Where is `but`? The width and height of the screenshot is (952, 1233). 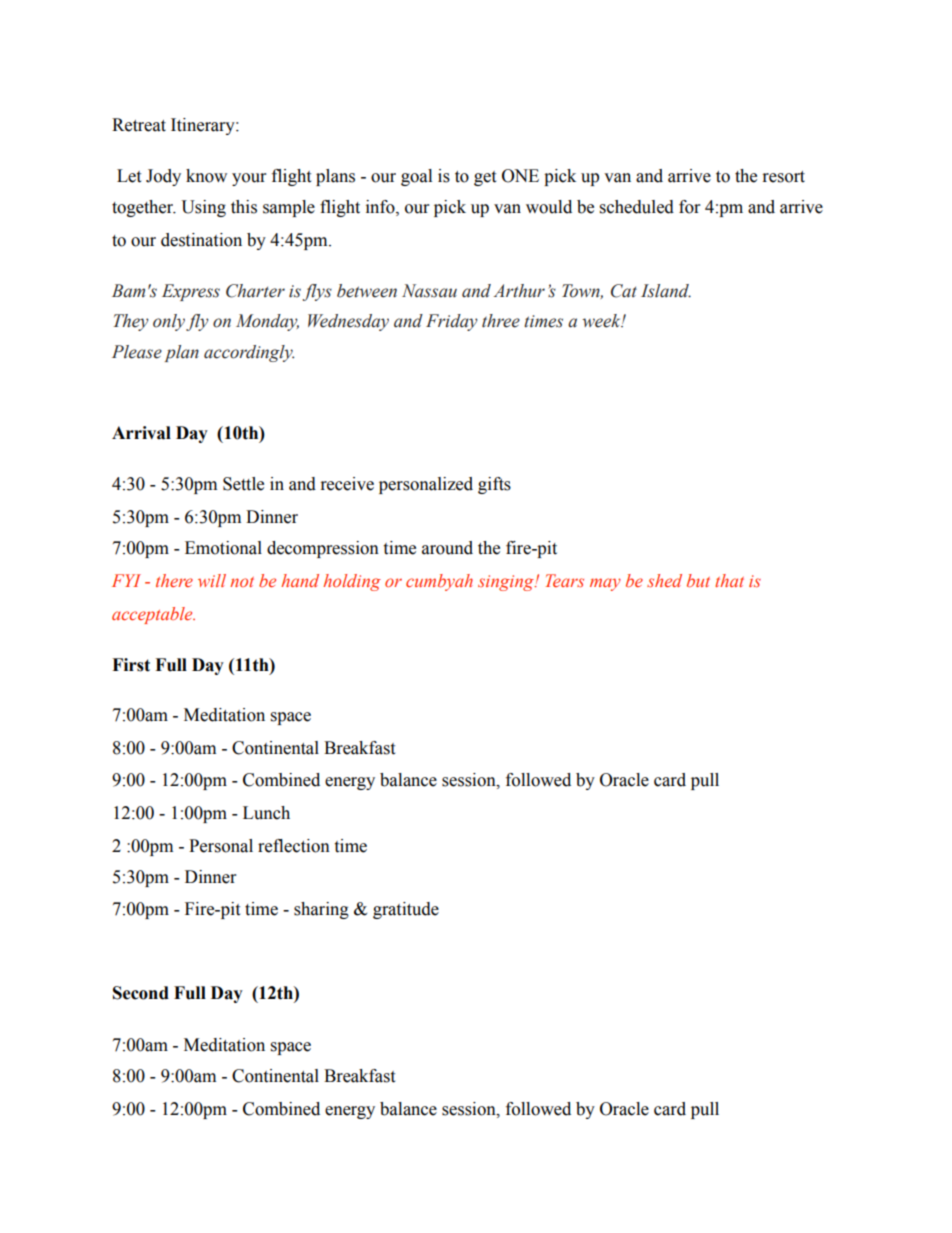 but is located at coordinates (698, 580).
